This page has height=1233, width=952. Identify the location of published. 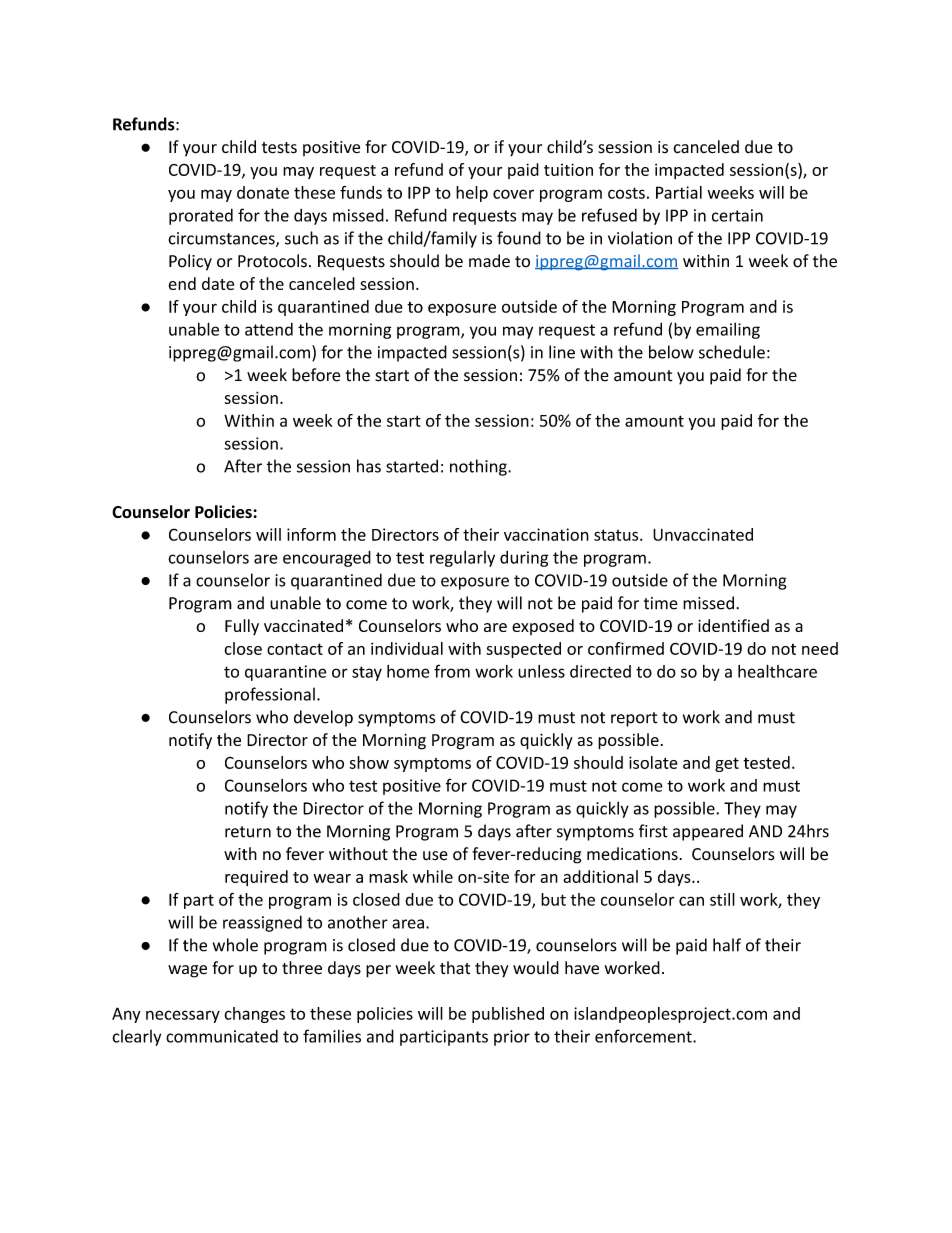
(508, 1015).
